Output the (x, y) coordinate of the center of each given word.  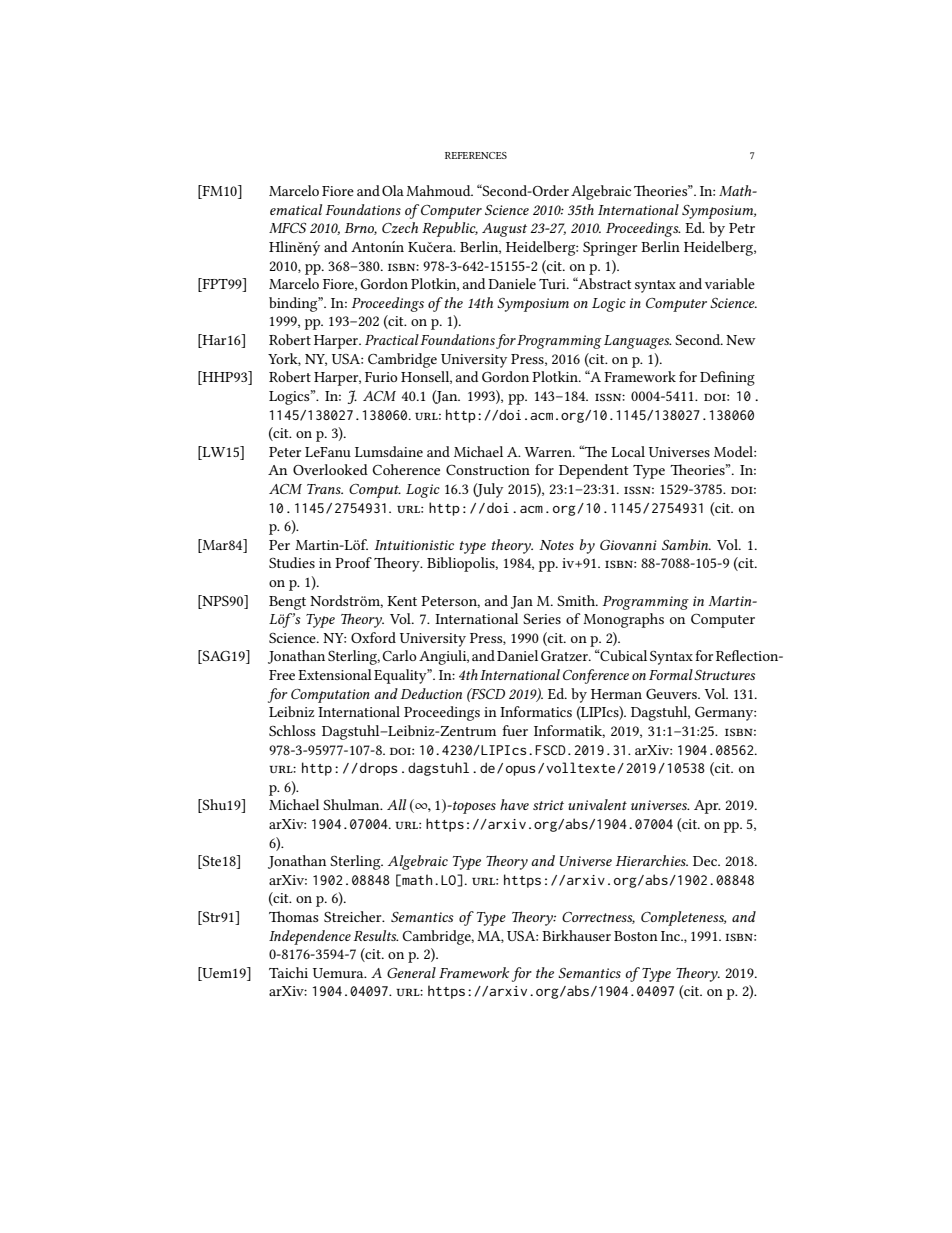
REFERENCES (476, 155)
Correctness (598, 918)
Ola (393, 190)
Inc (671, 936)
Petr (742, 228)
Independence (310, 937)
